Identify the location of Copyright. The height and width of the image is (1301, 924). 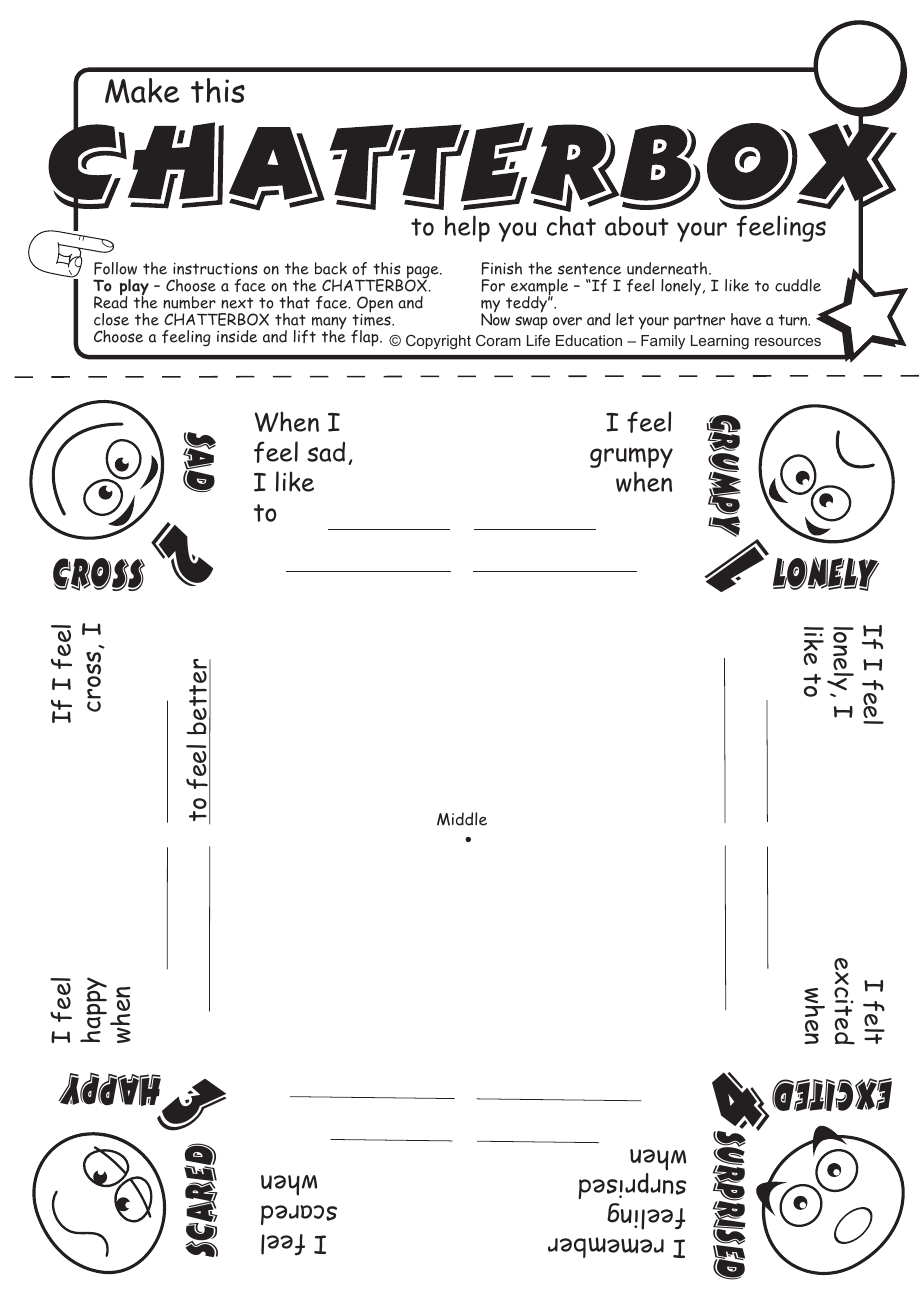
(438, 342).
